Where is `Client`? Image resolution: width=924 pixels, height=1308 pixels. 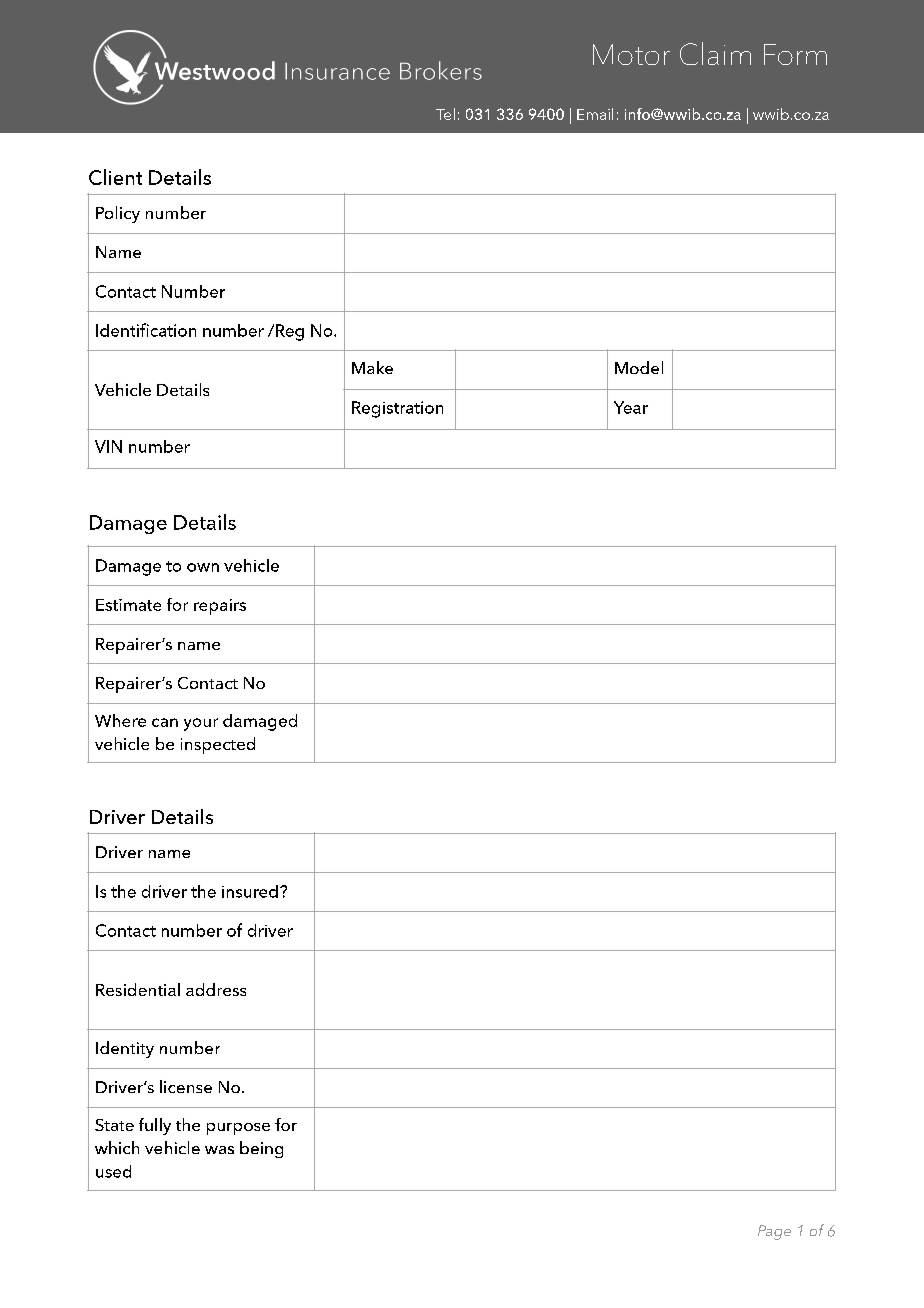 Client is located at coordinates (115, 177).
